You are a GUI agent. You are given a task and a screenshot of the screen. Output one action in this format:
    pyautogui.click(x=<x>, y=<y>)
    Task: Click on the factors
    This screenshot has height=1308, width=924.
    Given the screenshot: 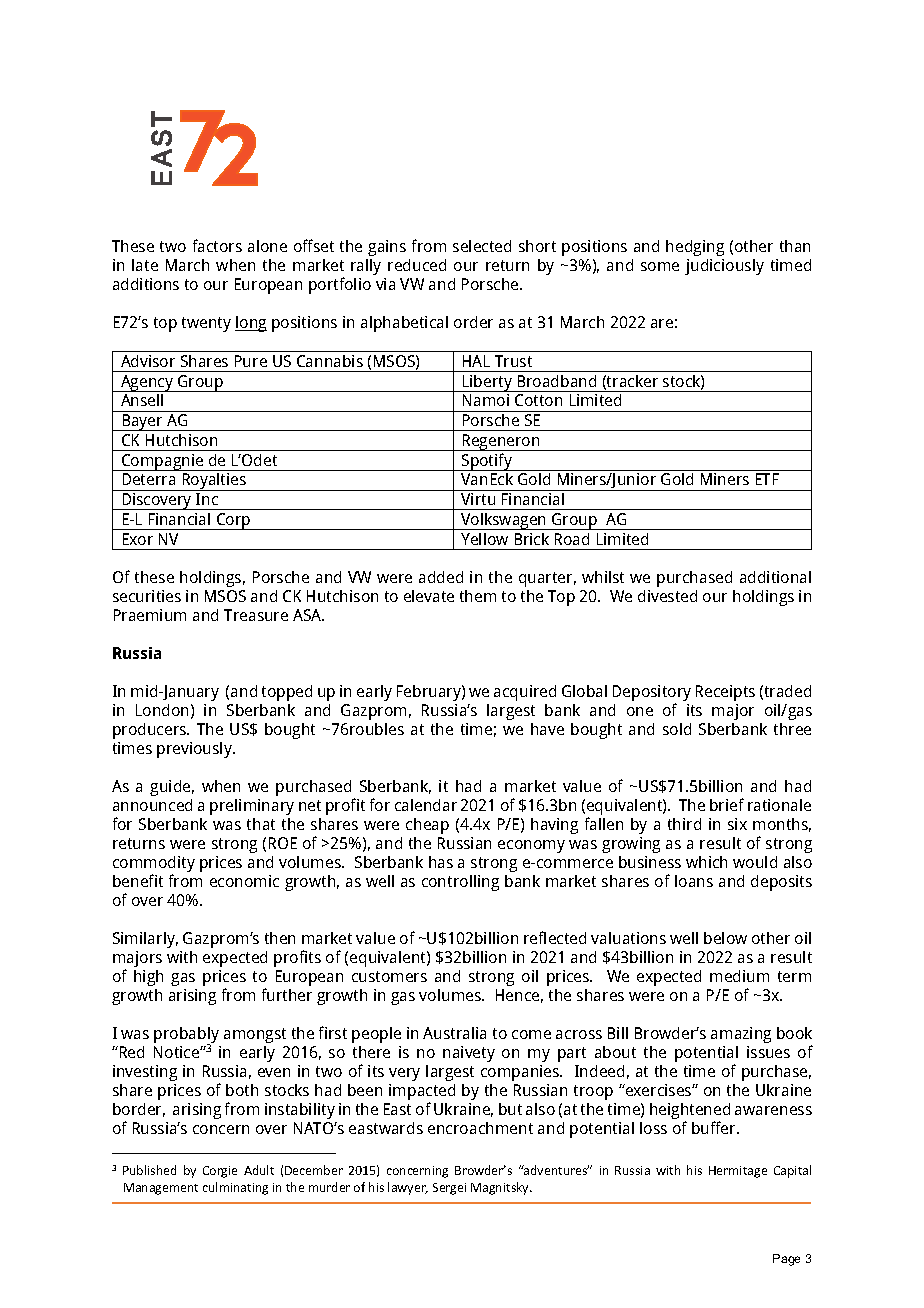 What is the action you would take?
    pyautogui.click(x=217, y=245)
